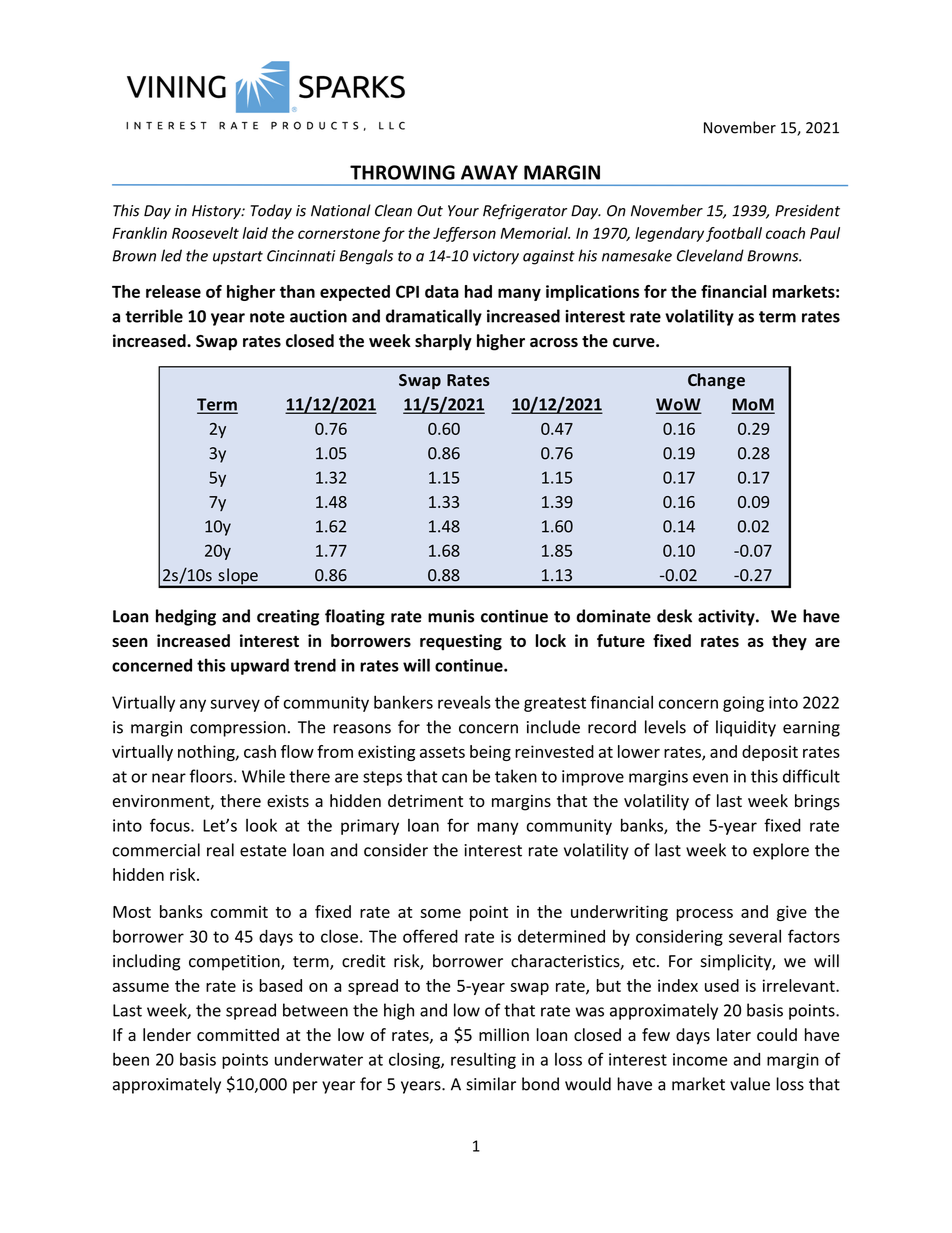  What do you see at coordinates (727, 617) in the document?
I see `activity` at bounding box center [727, 617].
